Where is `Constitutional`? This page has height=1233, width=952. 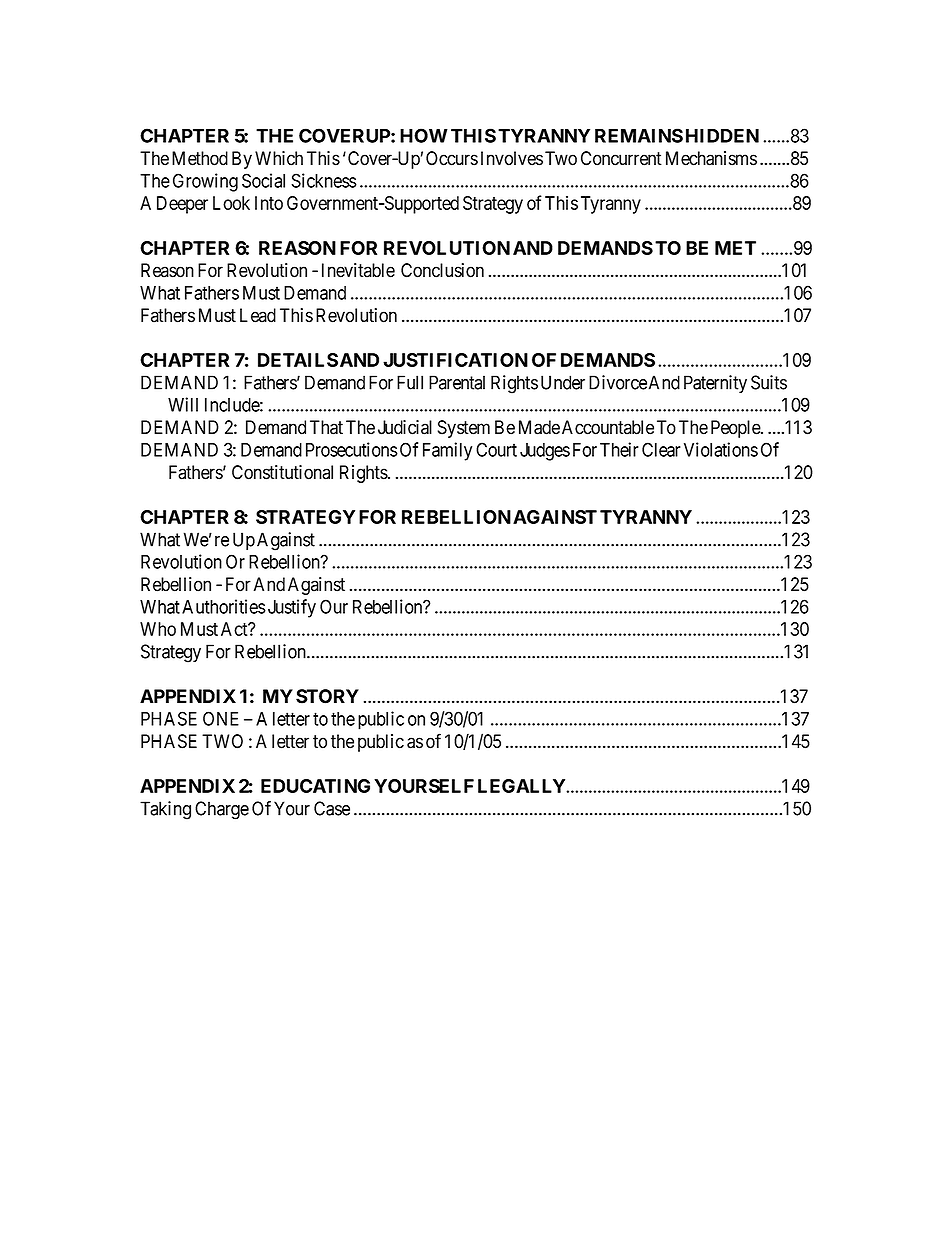 Constitutional is located at coordinates (282, 472).
